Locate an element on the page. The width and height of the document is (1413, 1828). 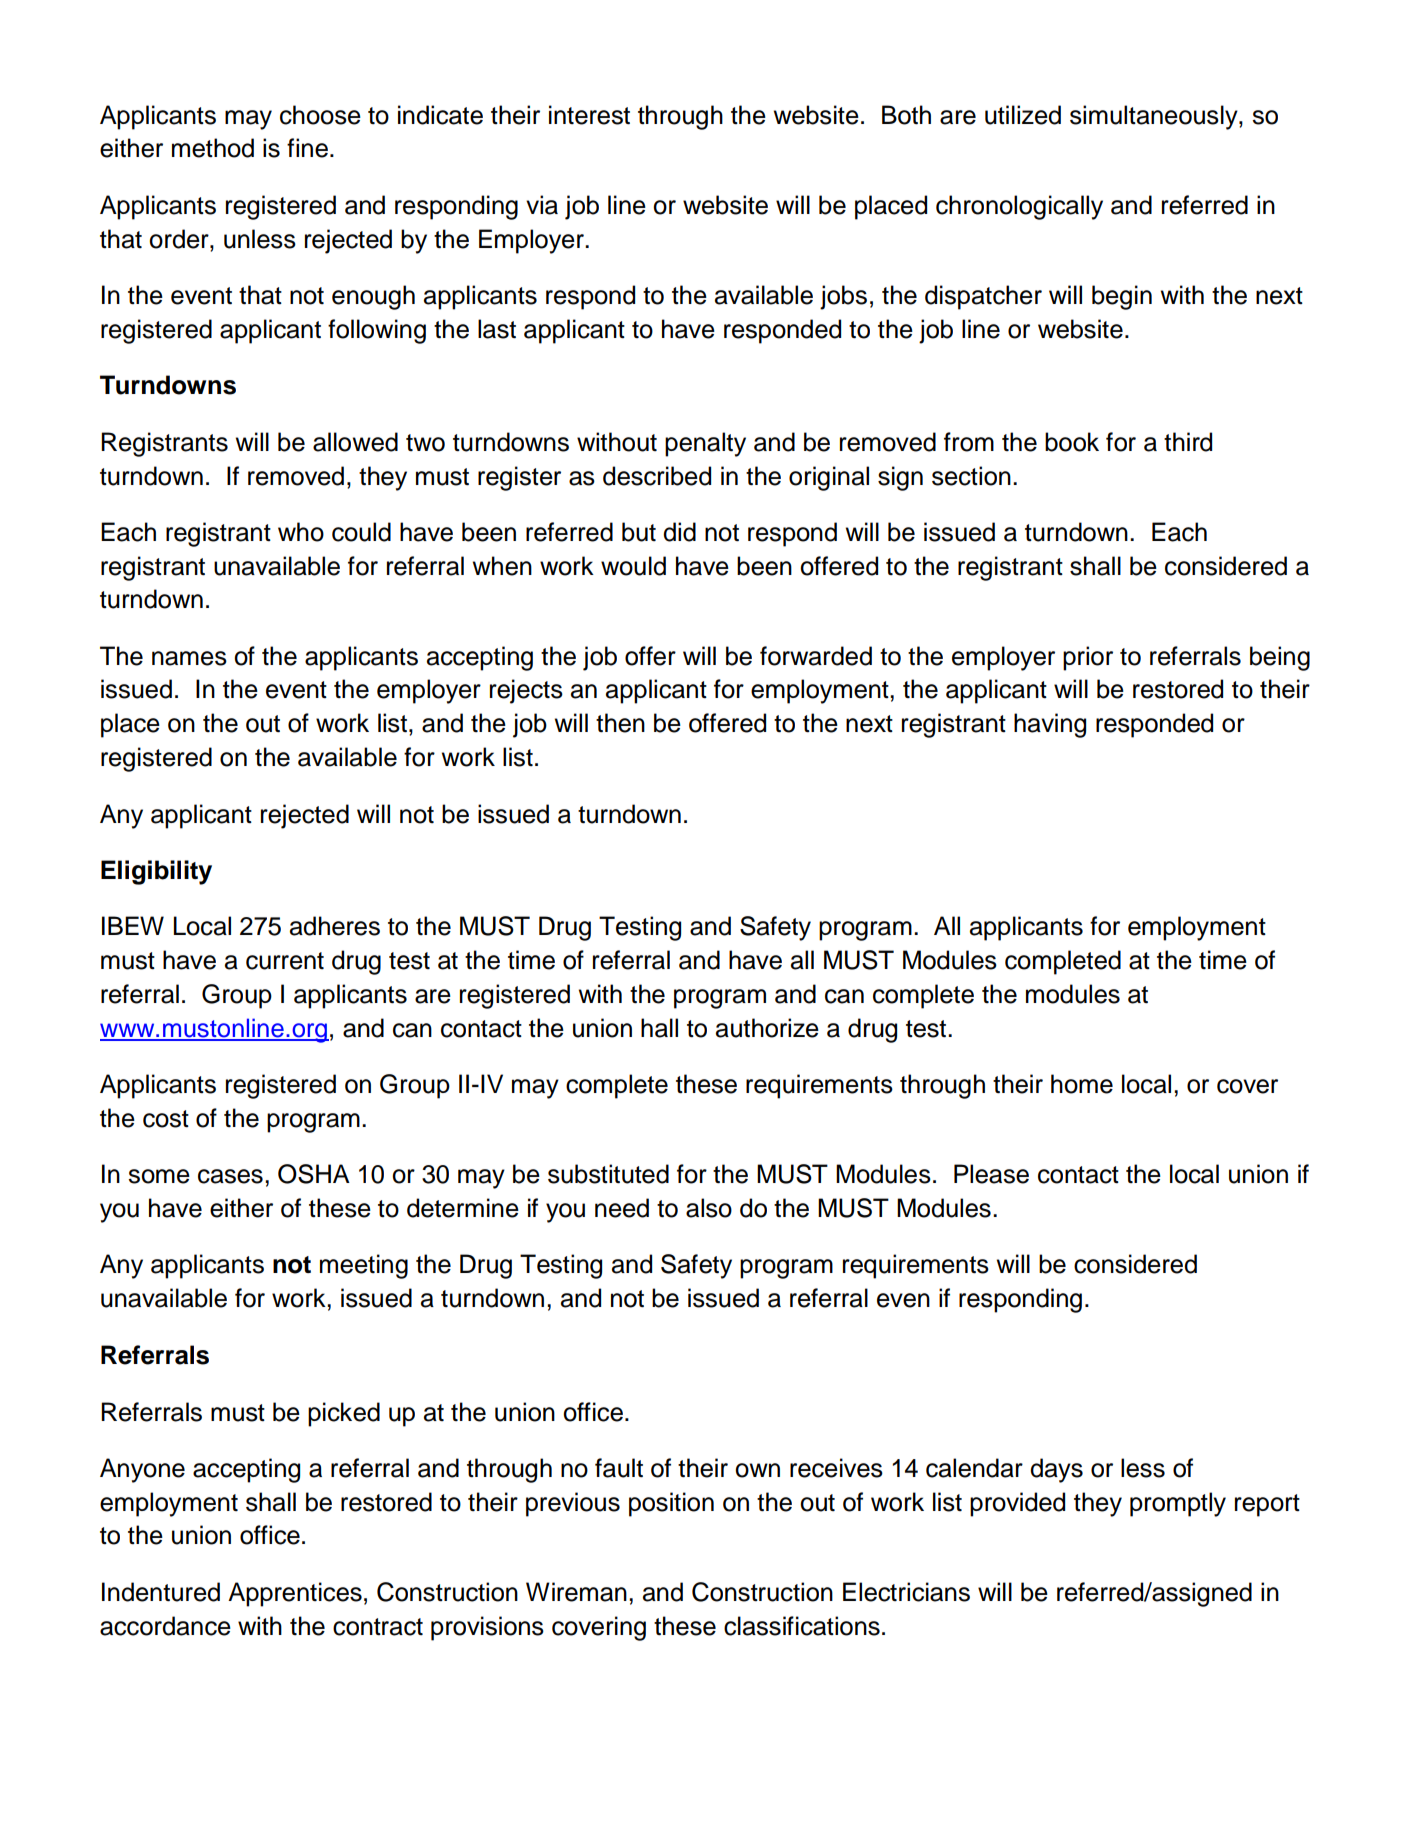
classifications is located at coordinates (802, 1626).
